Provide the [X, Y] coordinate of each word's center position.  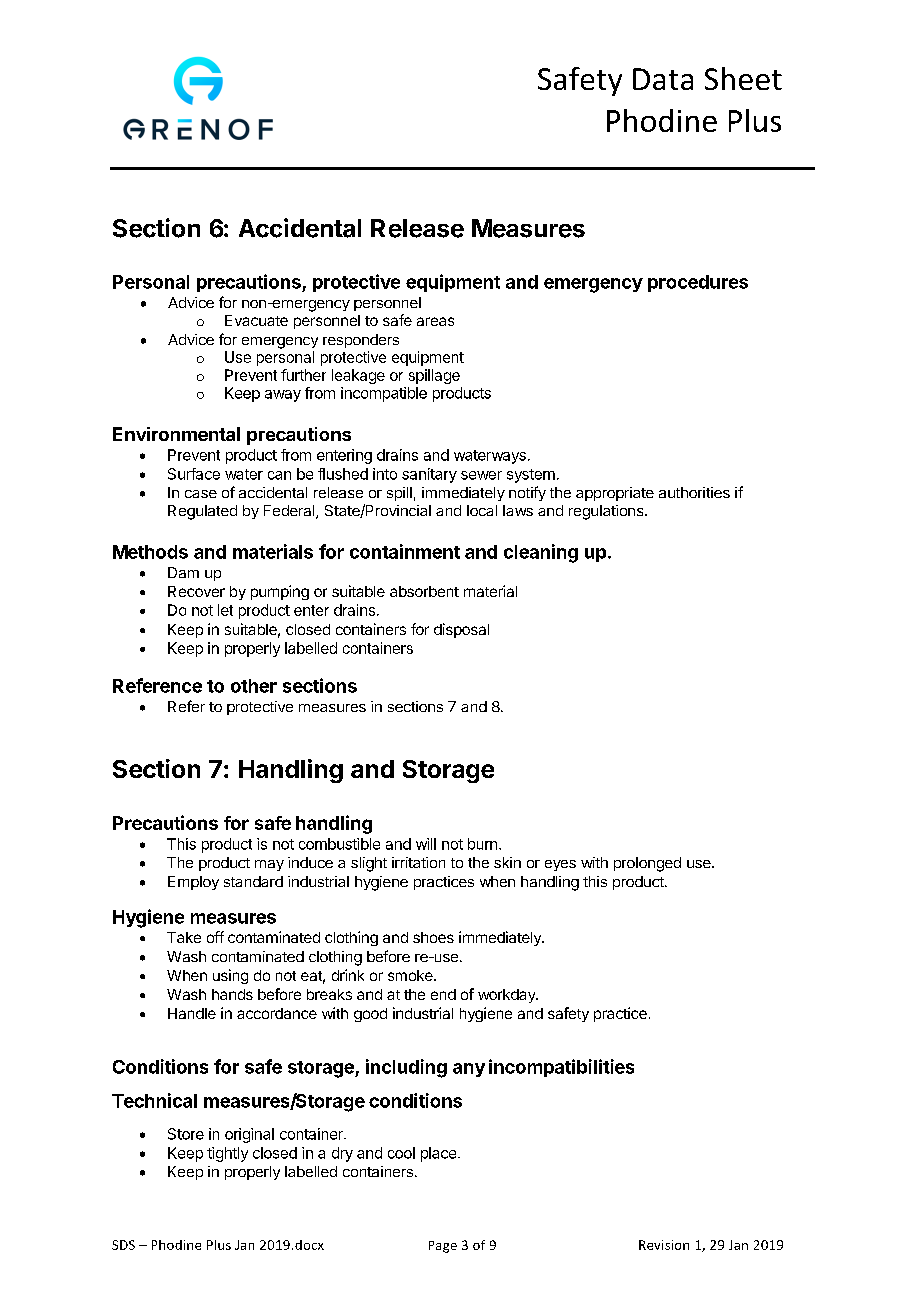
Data [663, 79]
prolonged [647, 864]
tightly [227, 1154]
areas [435, 321]
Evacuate [256, 320]
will [426, 844]
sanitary [429, 475]
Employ [193, 883]
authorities [694, 492]
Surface [194, 474]
